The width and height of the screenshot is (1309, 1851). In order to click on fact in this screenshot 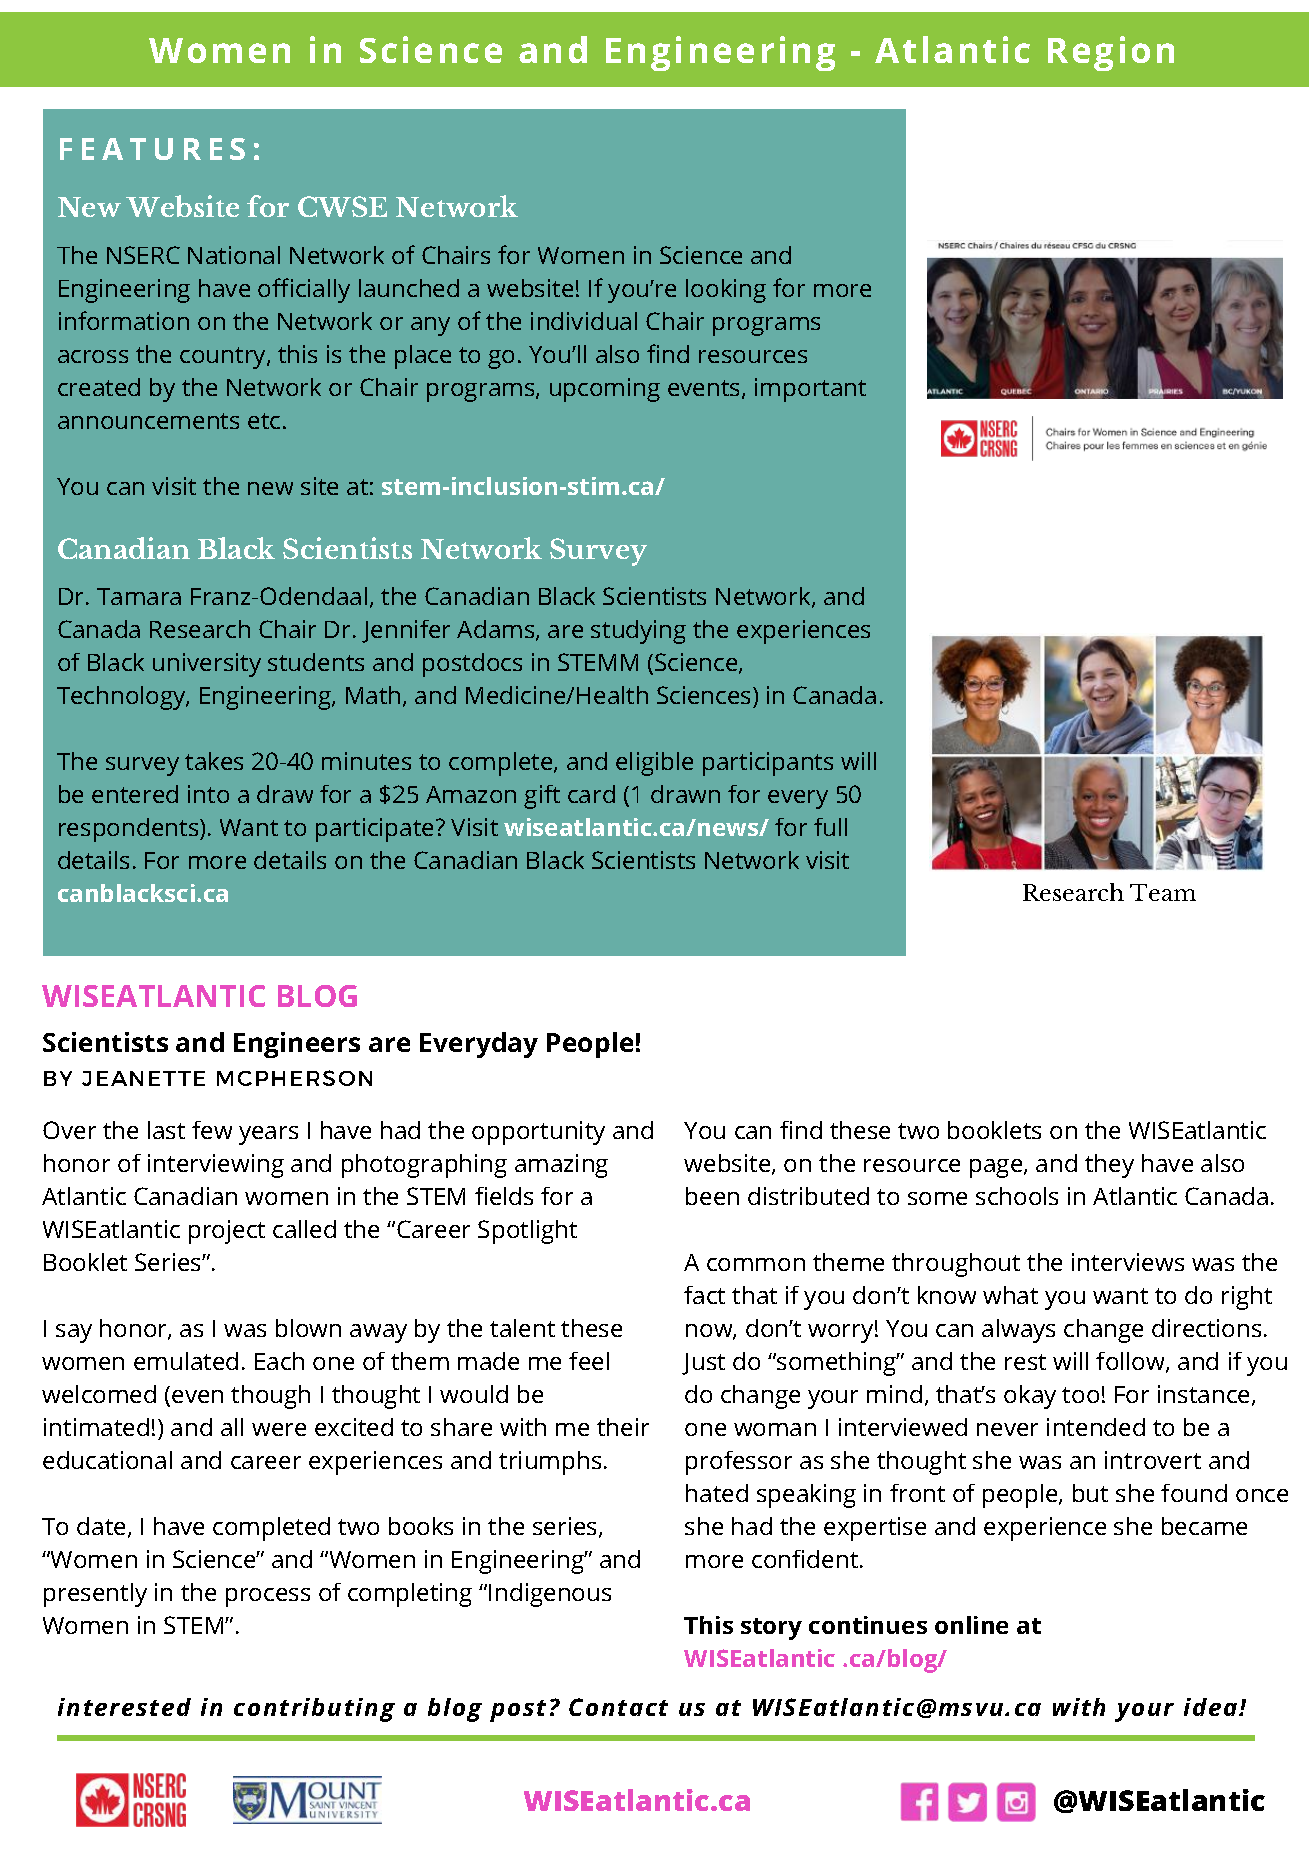, I will do `click(704, 1295)`.
